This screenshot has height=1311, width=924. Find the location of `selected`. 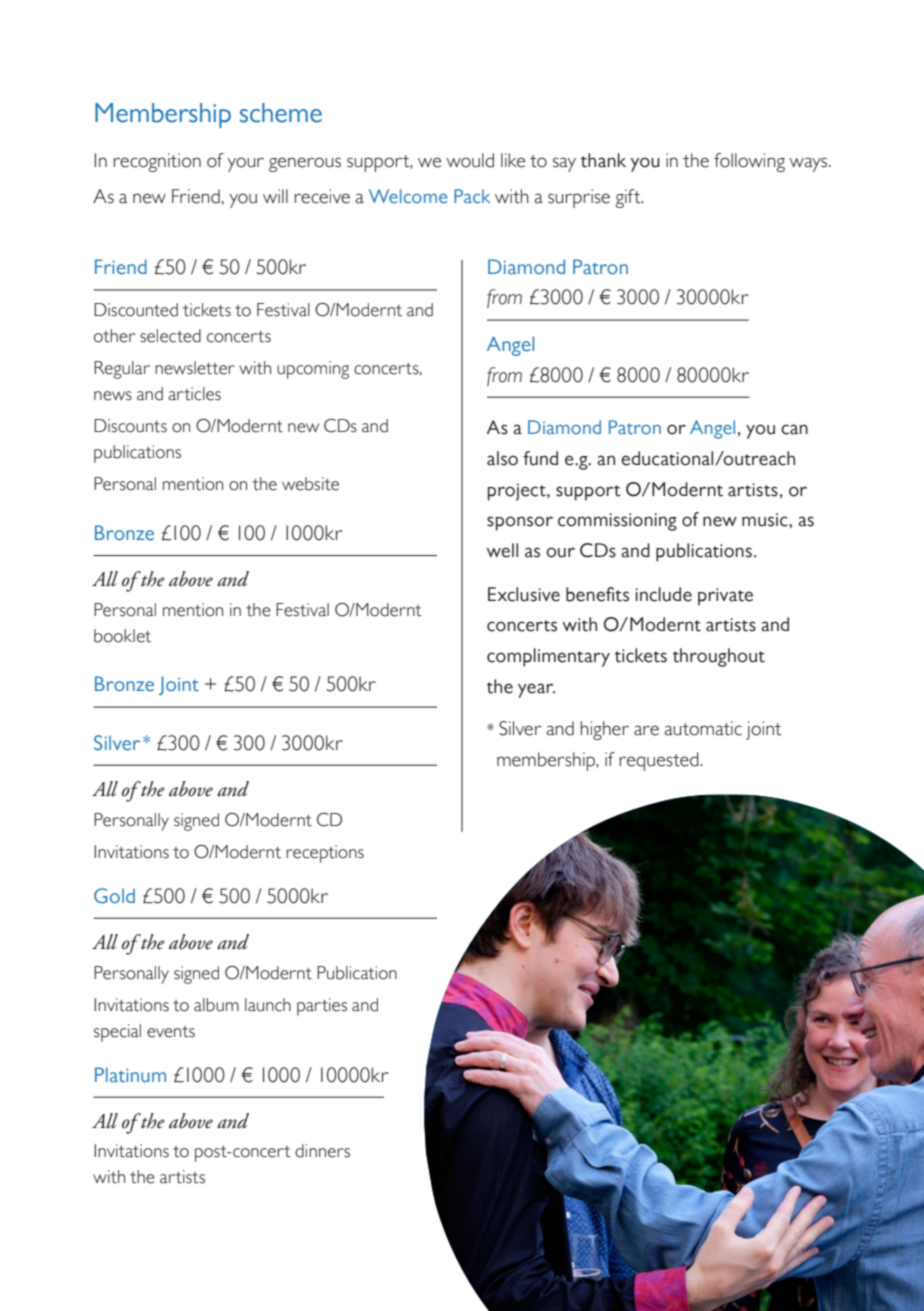

selected is located at coordinates (170, 336).
